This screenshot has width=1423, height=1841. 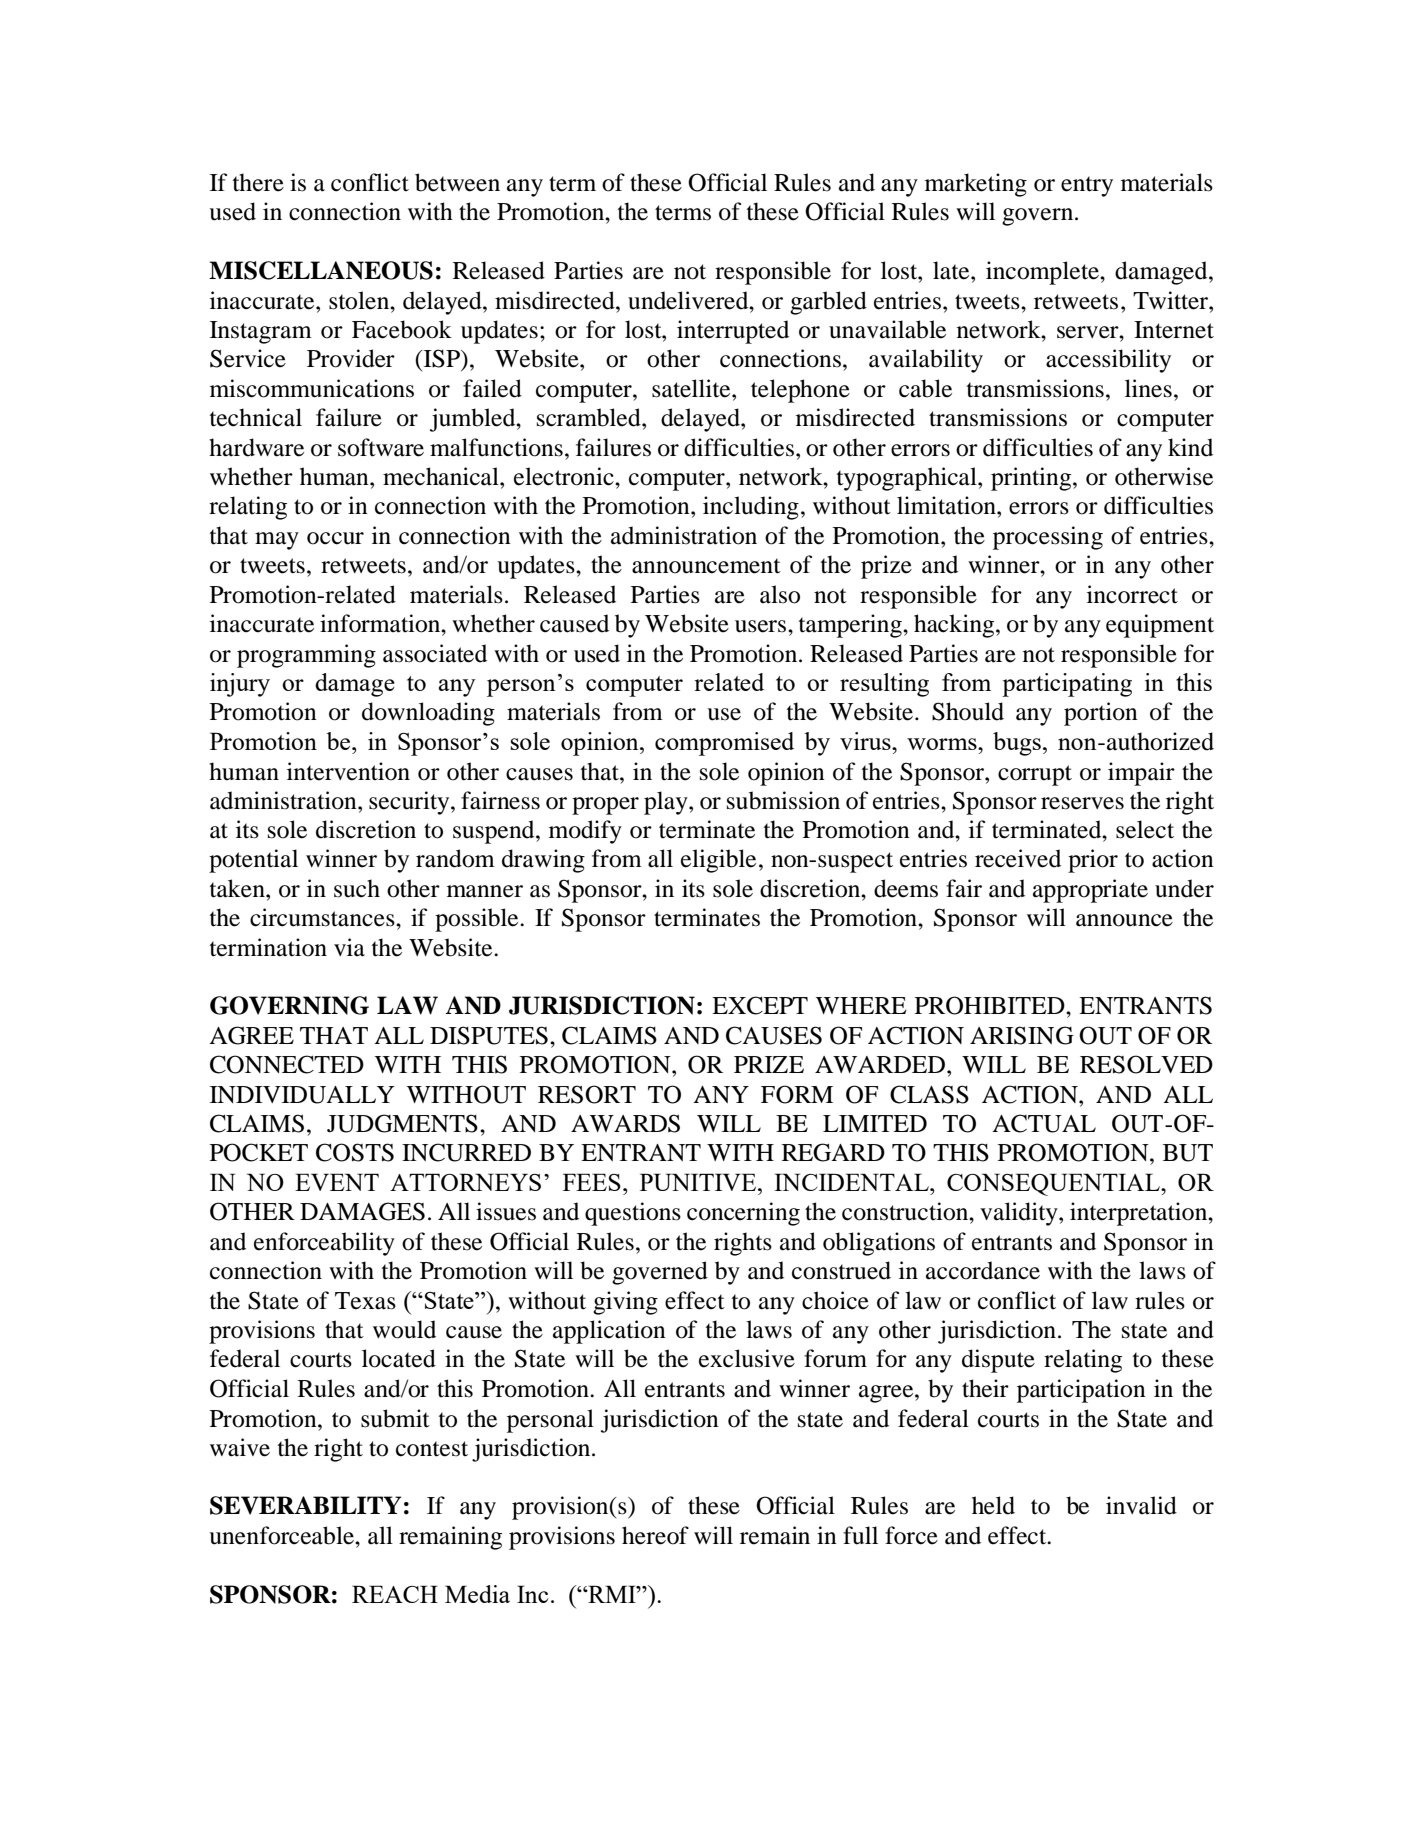 I want to click on programming, so click(x=306, y=656).
